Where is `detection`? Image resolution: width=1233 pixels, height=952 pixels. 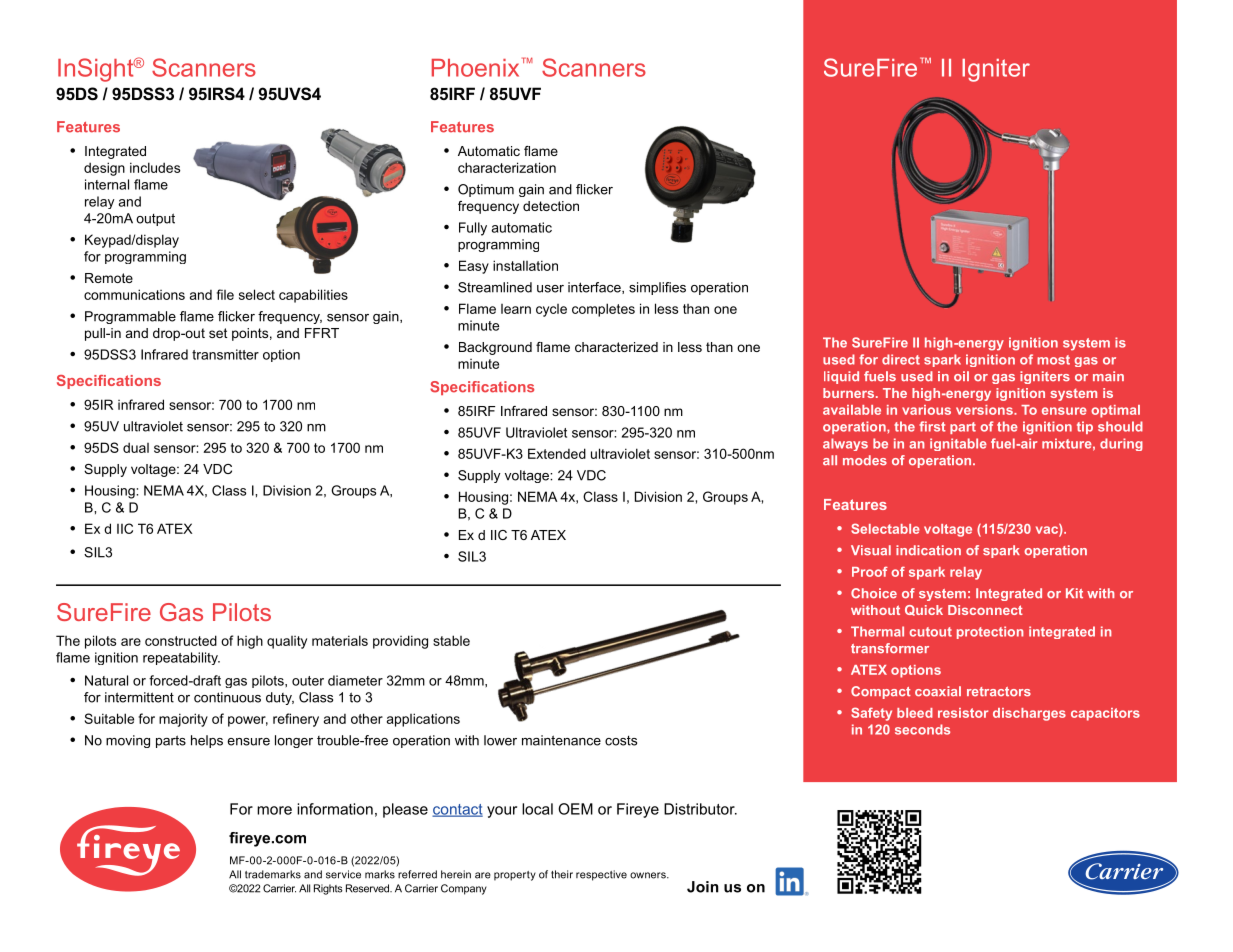
detection is located at coordinates (551, 206).
